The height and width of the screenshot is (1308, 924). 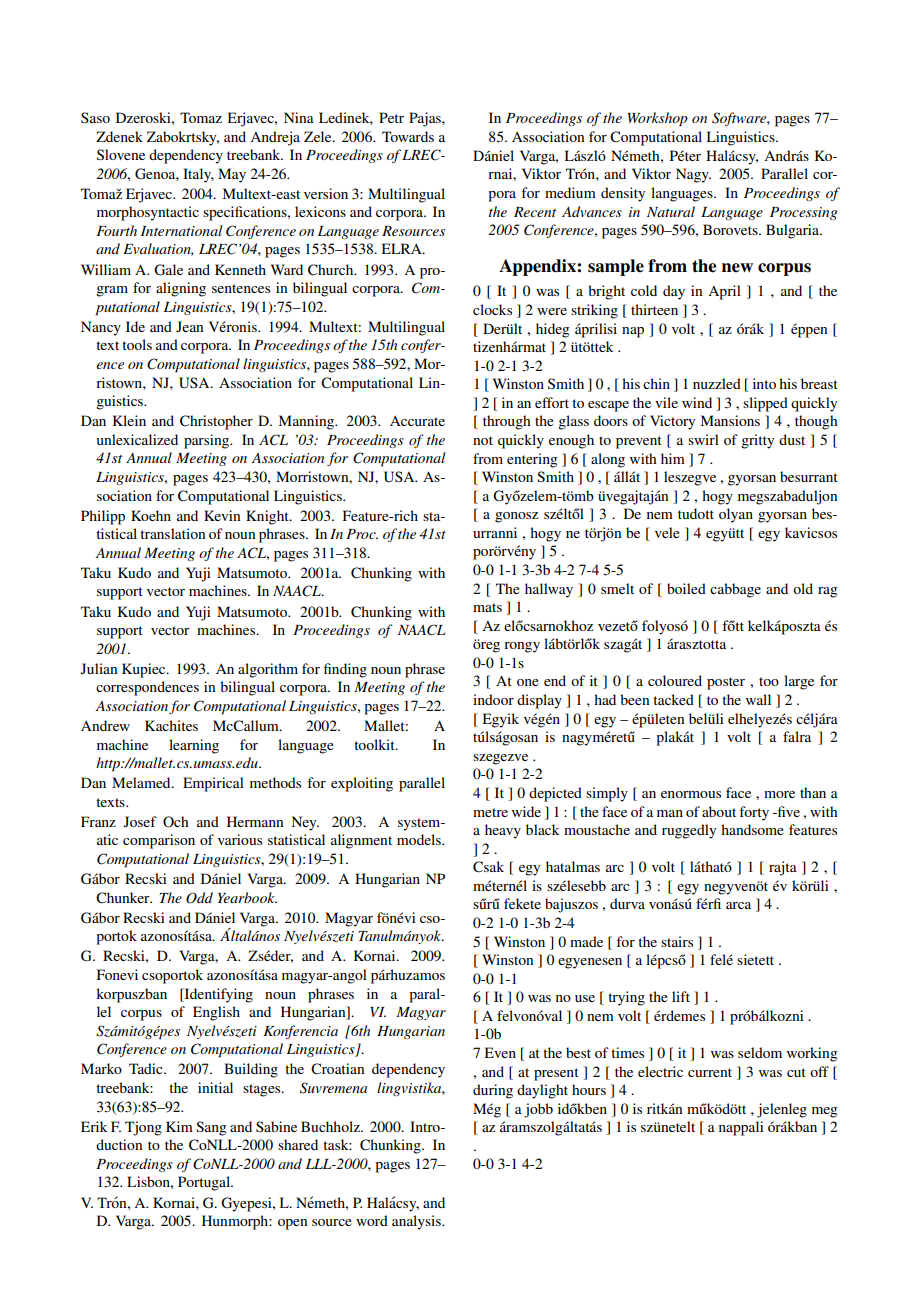 What do you see at coordinates (205, 1183) in the screenshot?
I see `Portugal` at bounding box center [205, 1183].
